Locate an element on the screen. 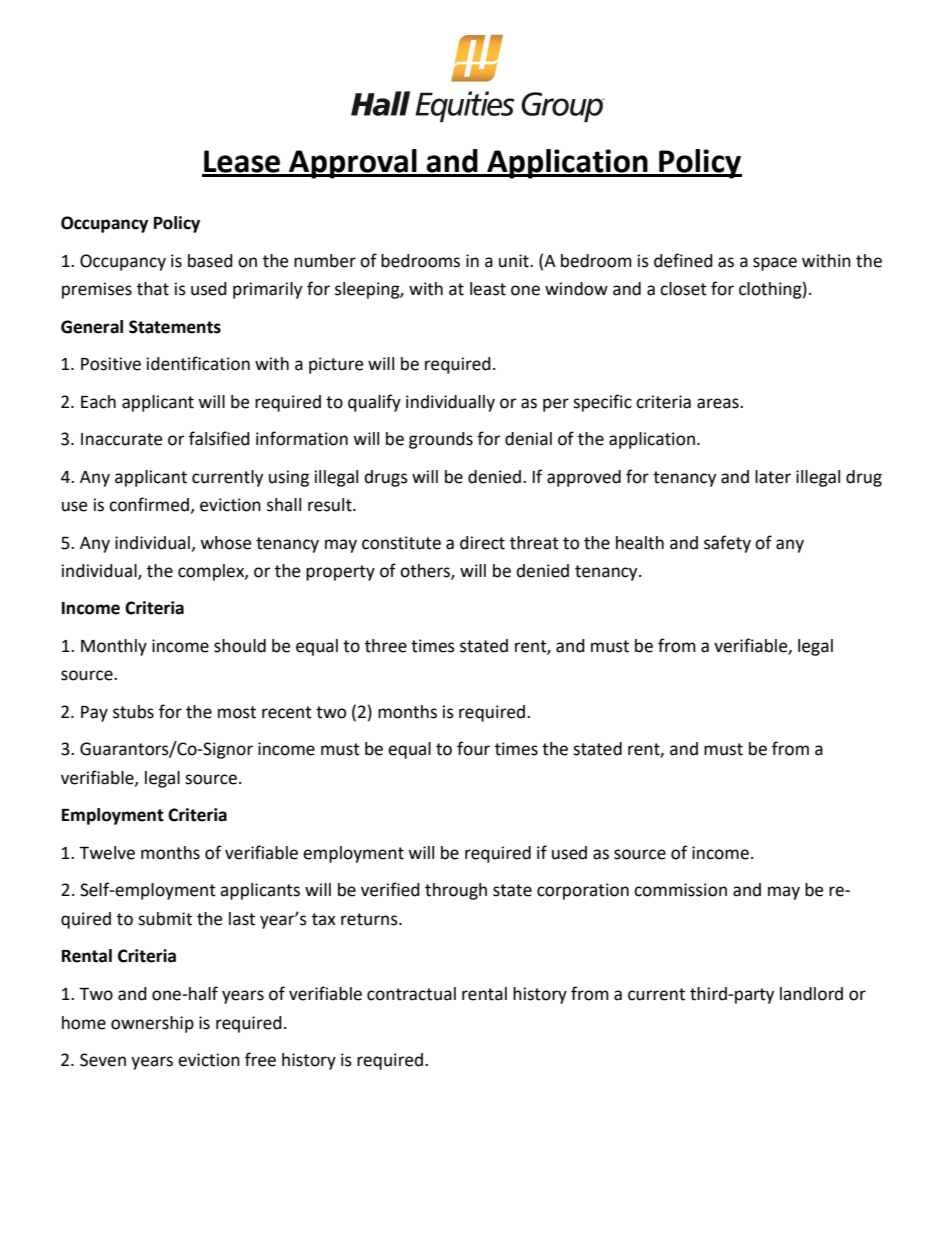 The image size is (952, 1233). three is located at coordinates (386, 646).
